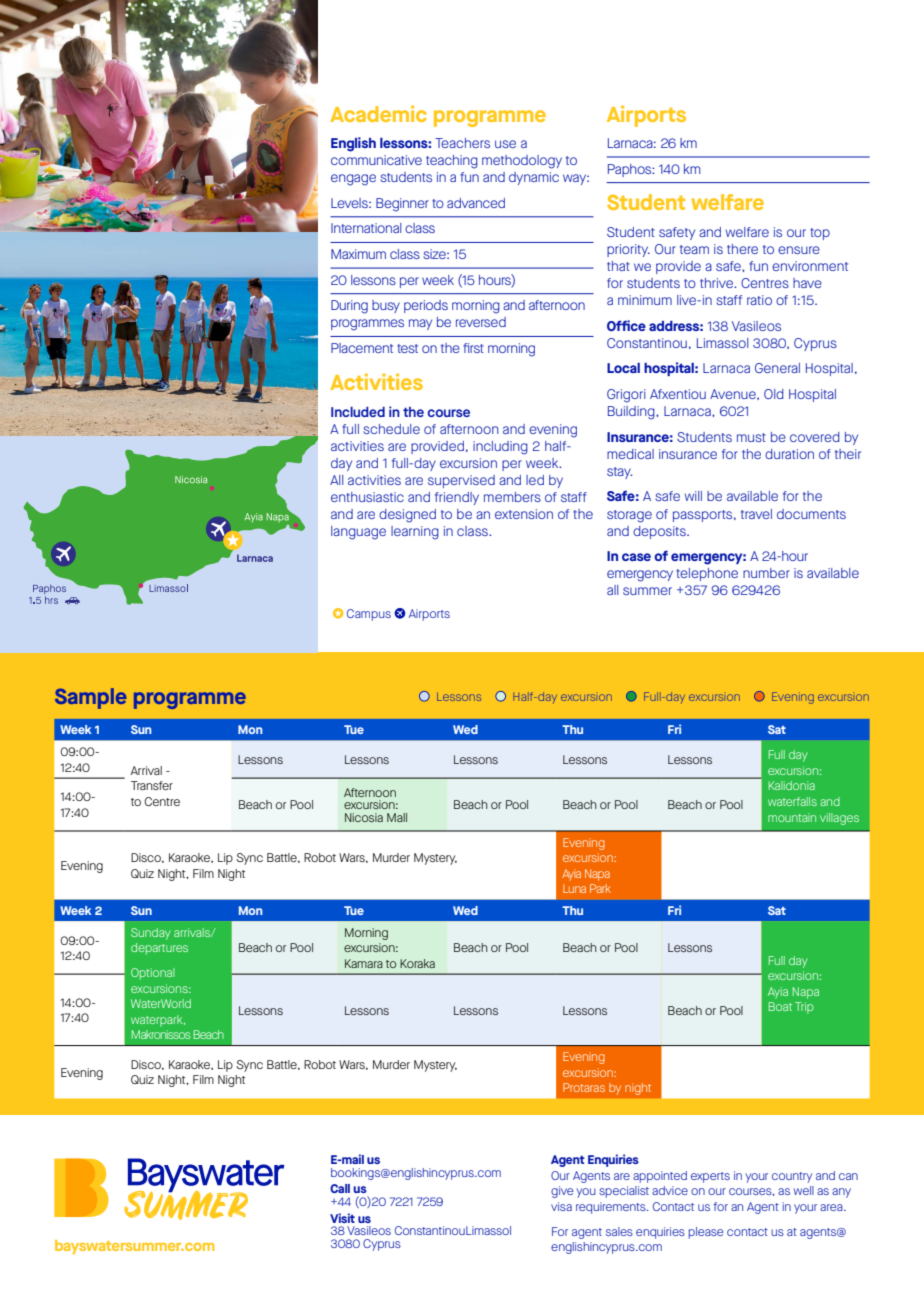 Image resolution: width=924 pixels, height=1308 pixels. Describe the element at coordinates (473, 348) in the screenshot. I see `first` at that location.
